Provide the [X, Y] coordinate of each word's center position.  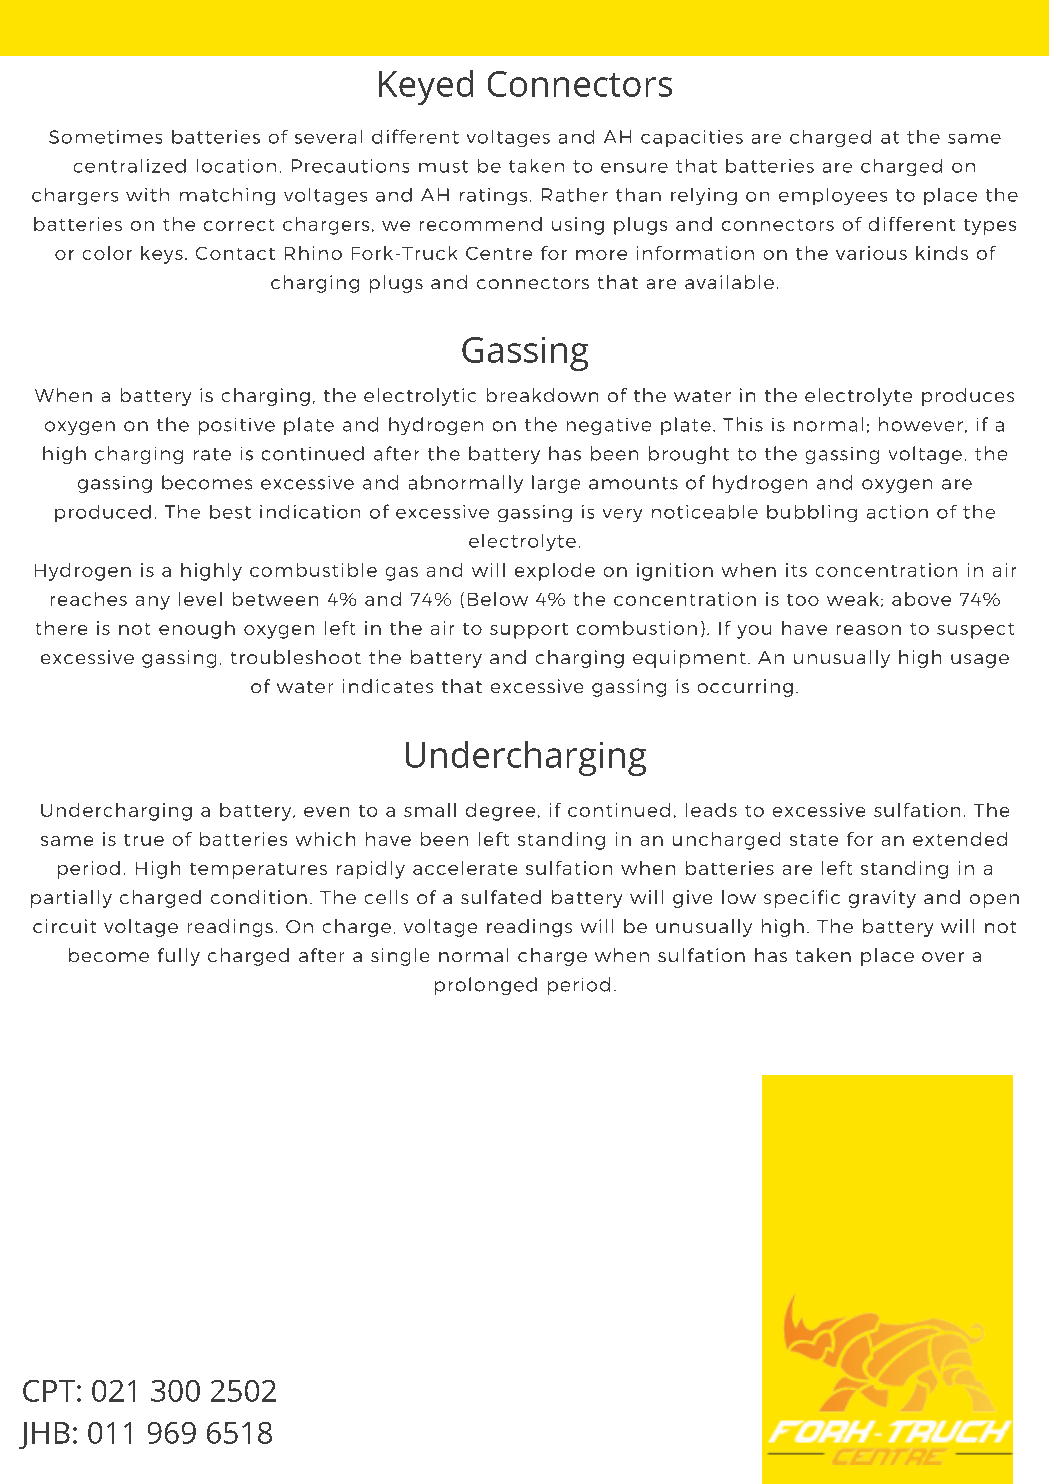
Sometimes [105, 137]
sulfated [501, 897]
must [443, 166]
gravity [882, 899]
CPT [49, 1391]
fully [179, 957]
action [897, 512]
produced [103, 513]
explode [555, 572]
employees [833, 196]
